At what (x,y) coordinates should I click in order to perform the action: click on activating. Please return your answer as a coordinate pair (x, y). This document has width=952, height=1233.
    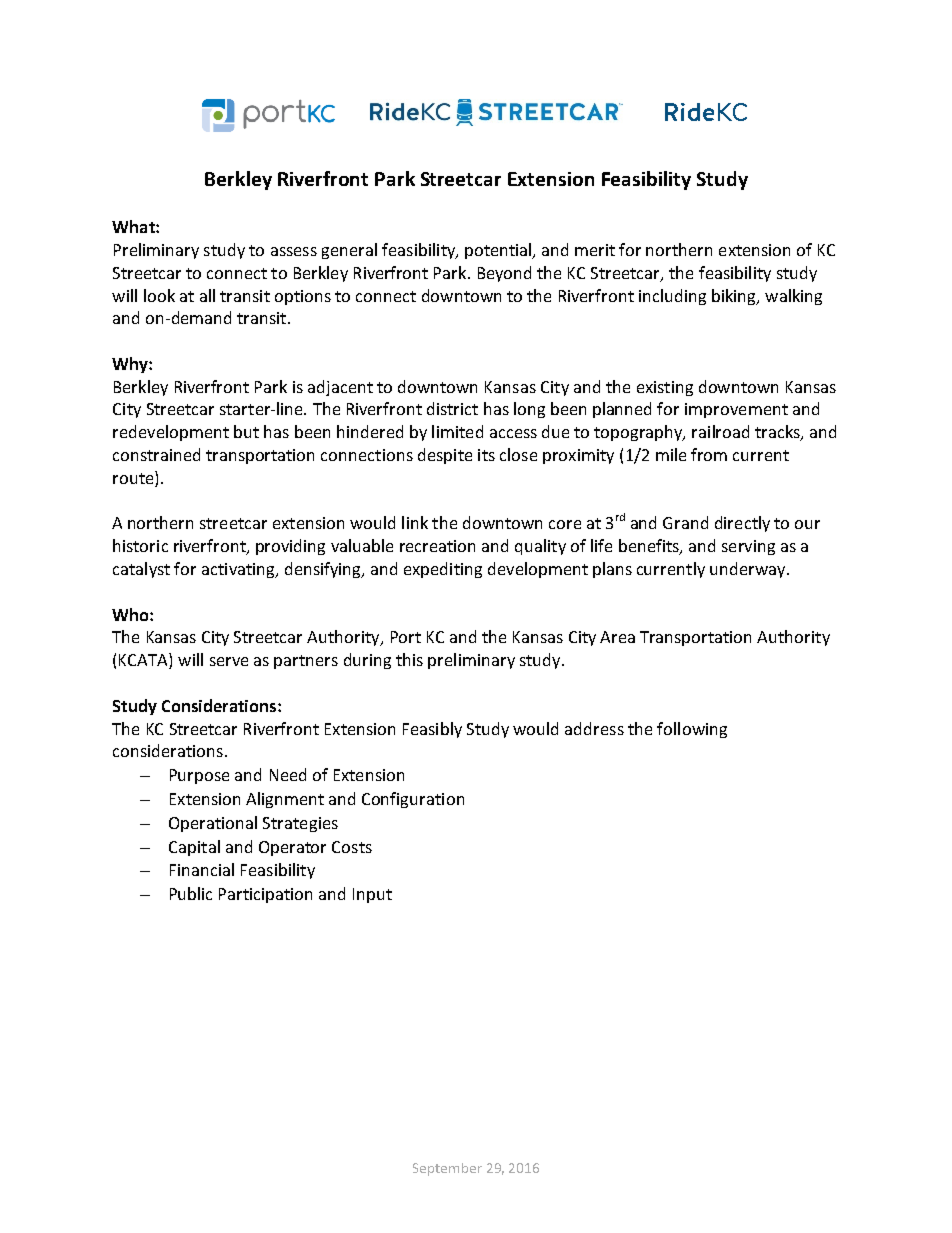
    Looking at the image, I should click on (239, 570).
